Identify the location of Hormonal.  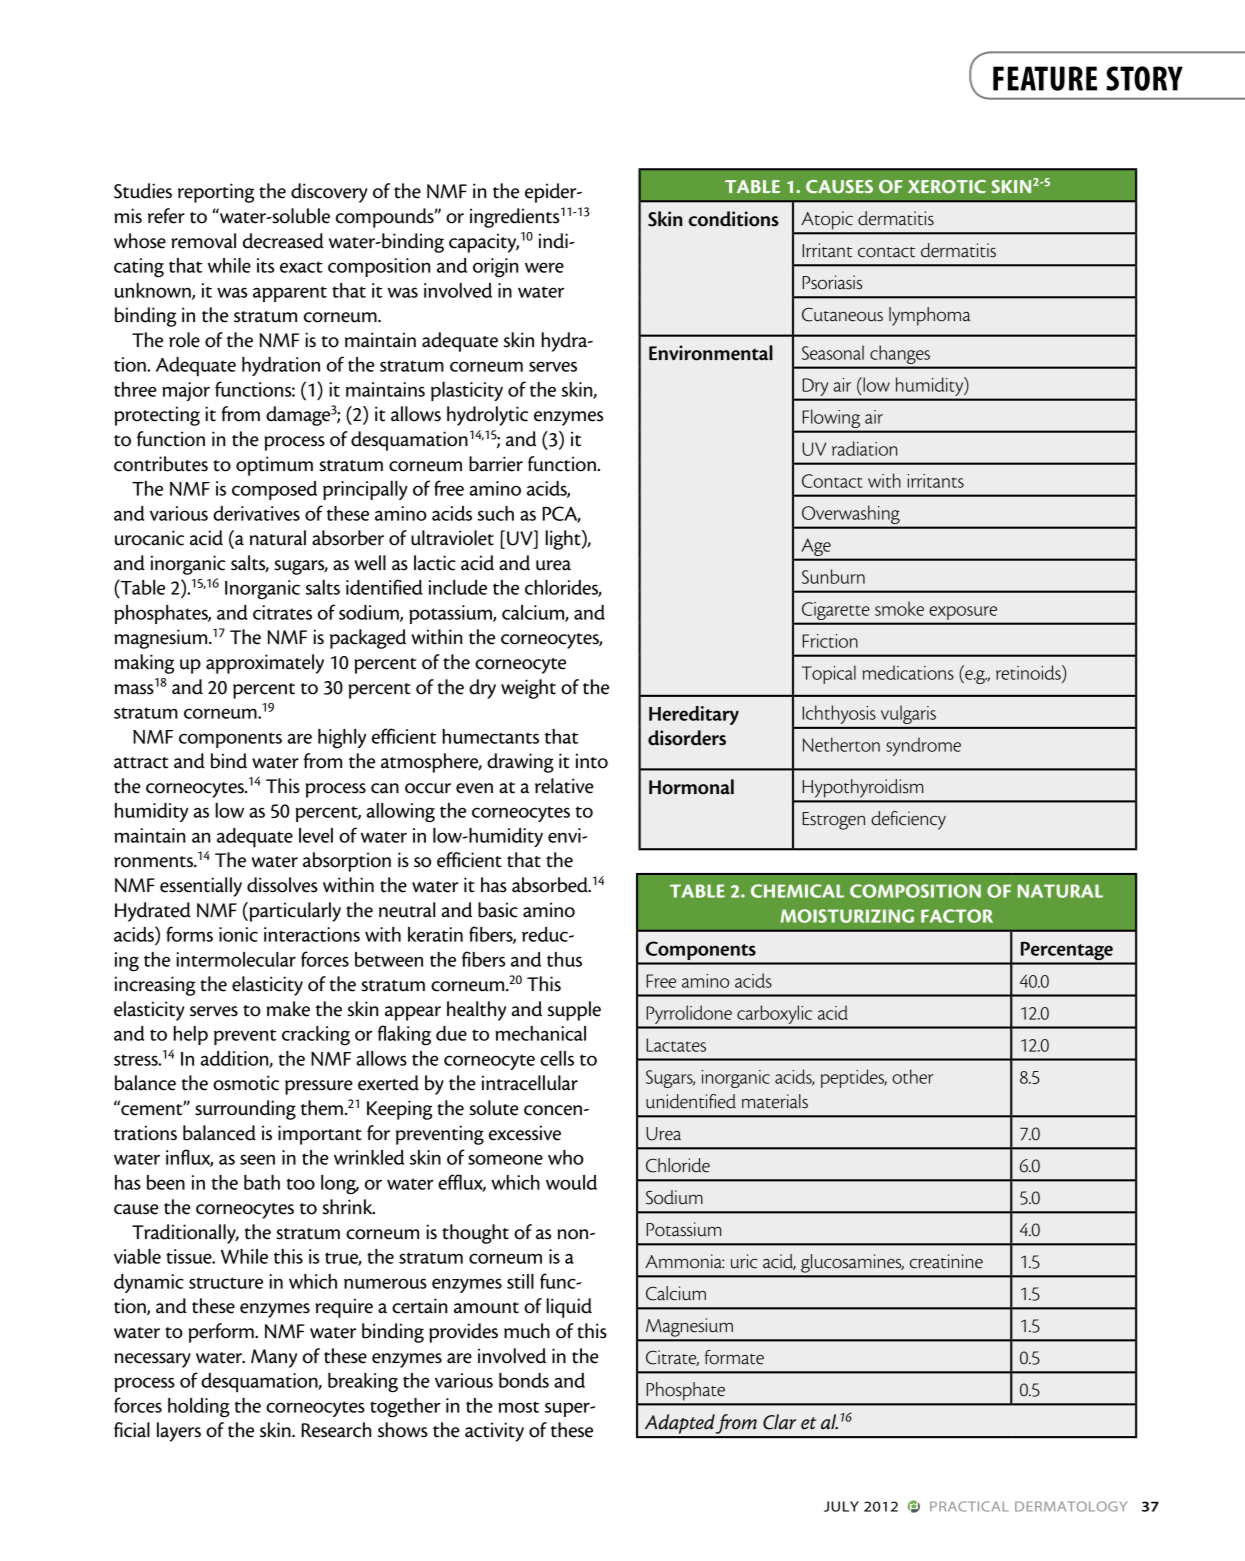
(691, 787).
